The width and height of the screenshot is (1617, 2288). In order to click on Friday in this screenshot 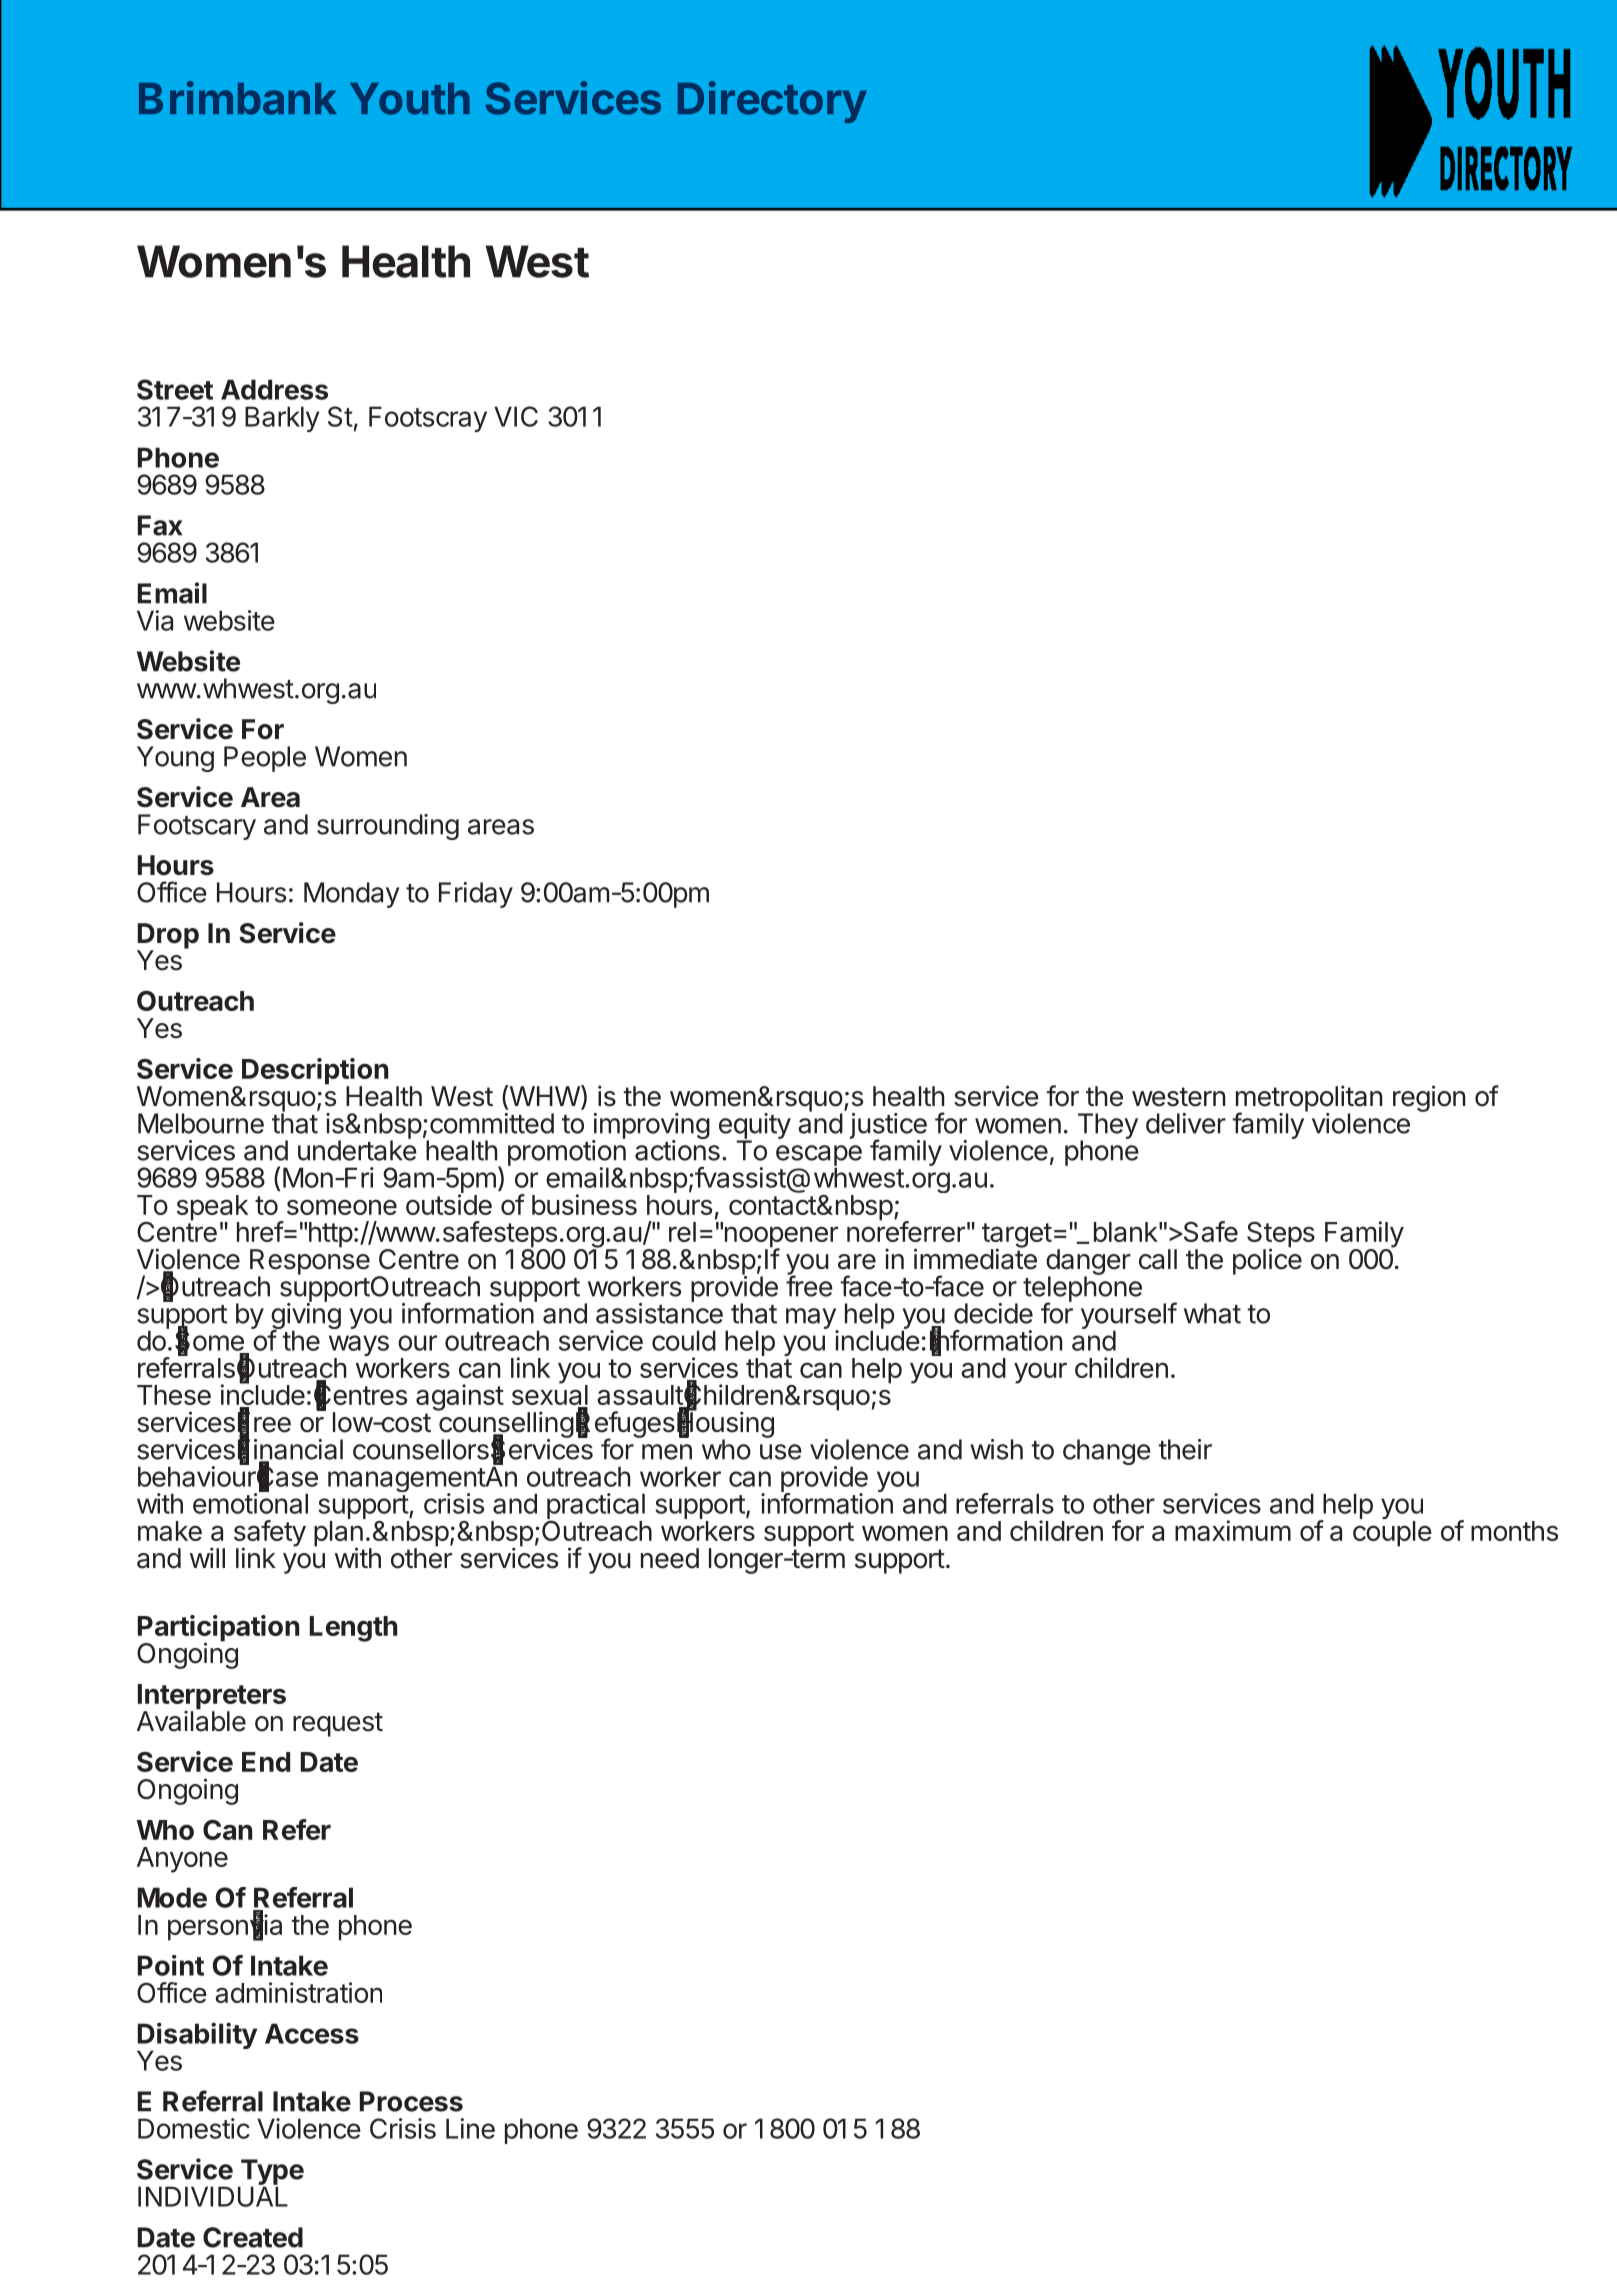, I will do `click(476, 895)`.
